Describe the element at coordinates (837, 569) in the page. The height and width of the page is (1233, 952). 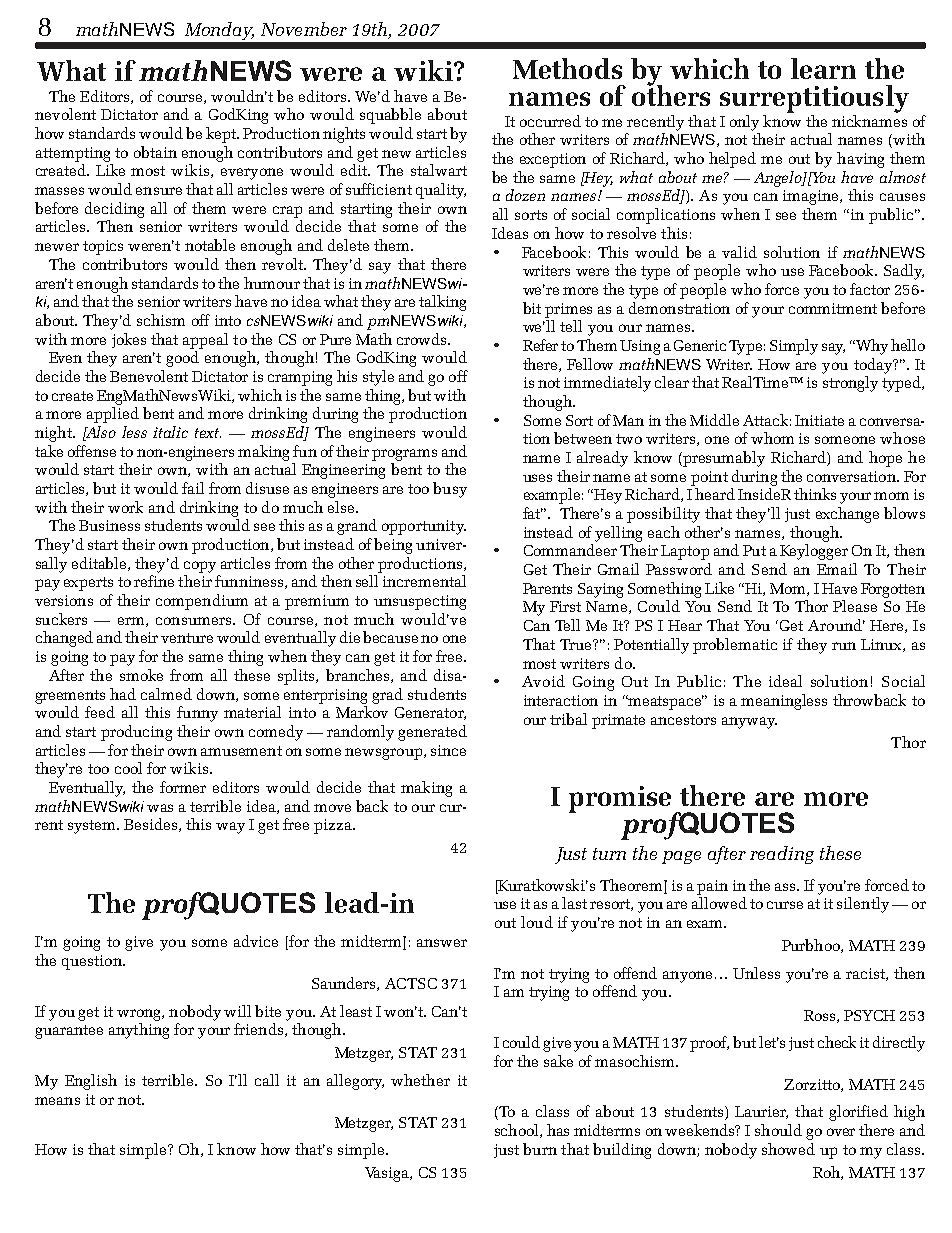
I see `Email` at that location.
